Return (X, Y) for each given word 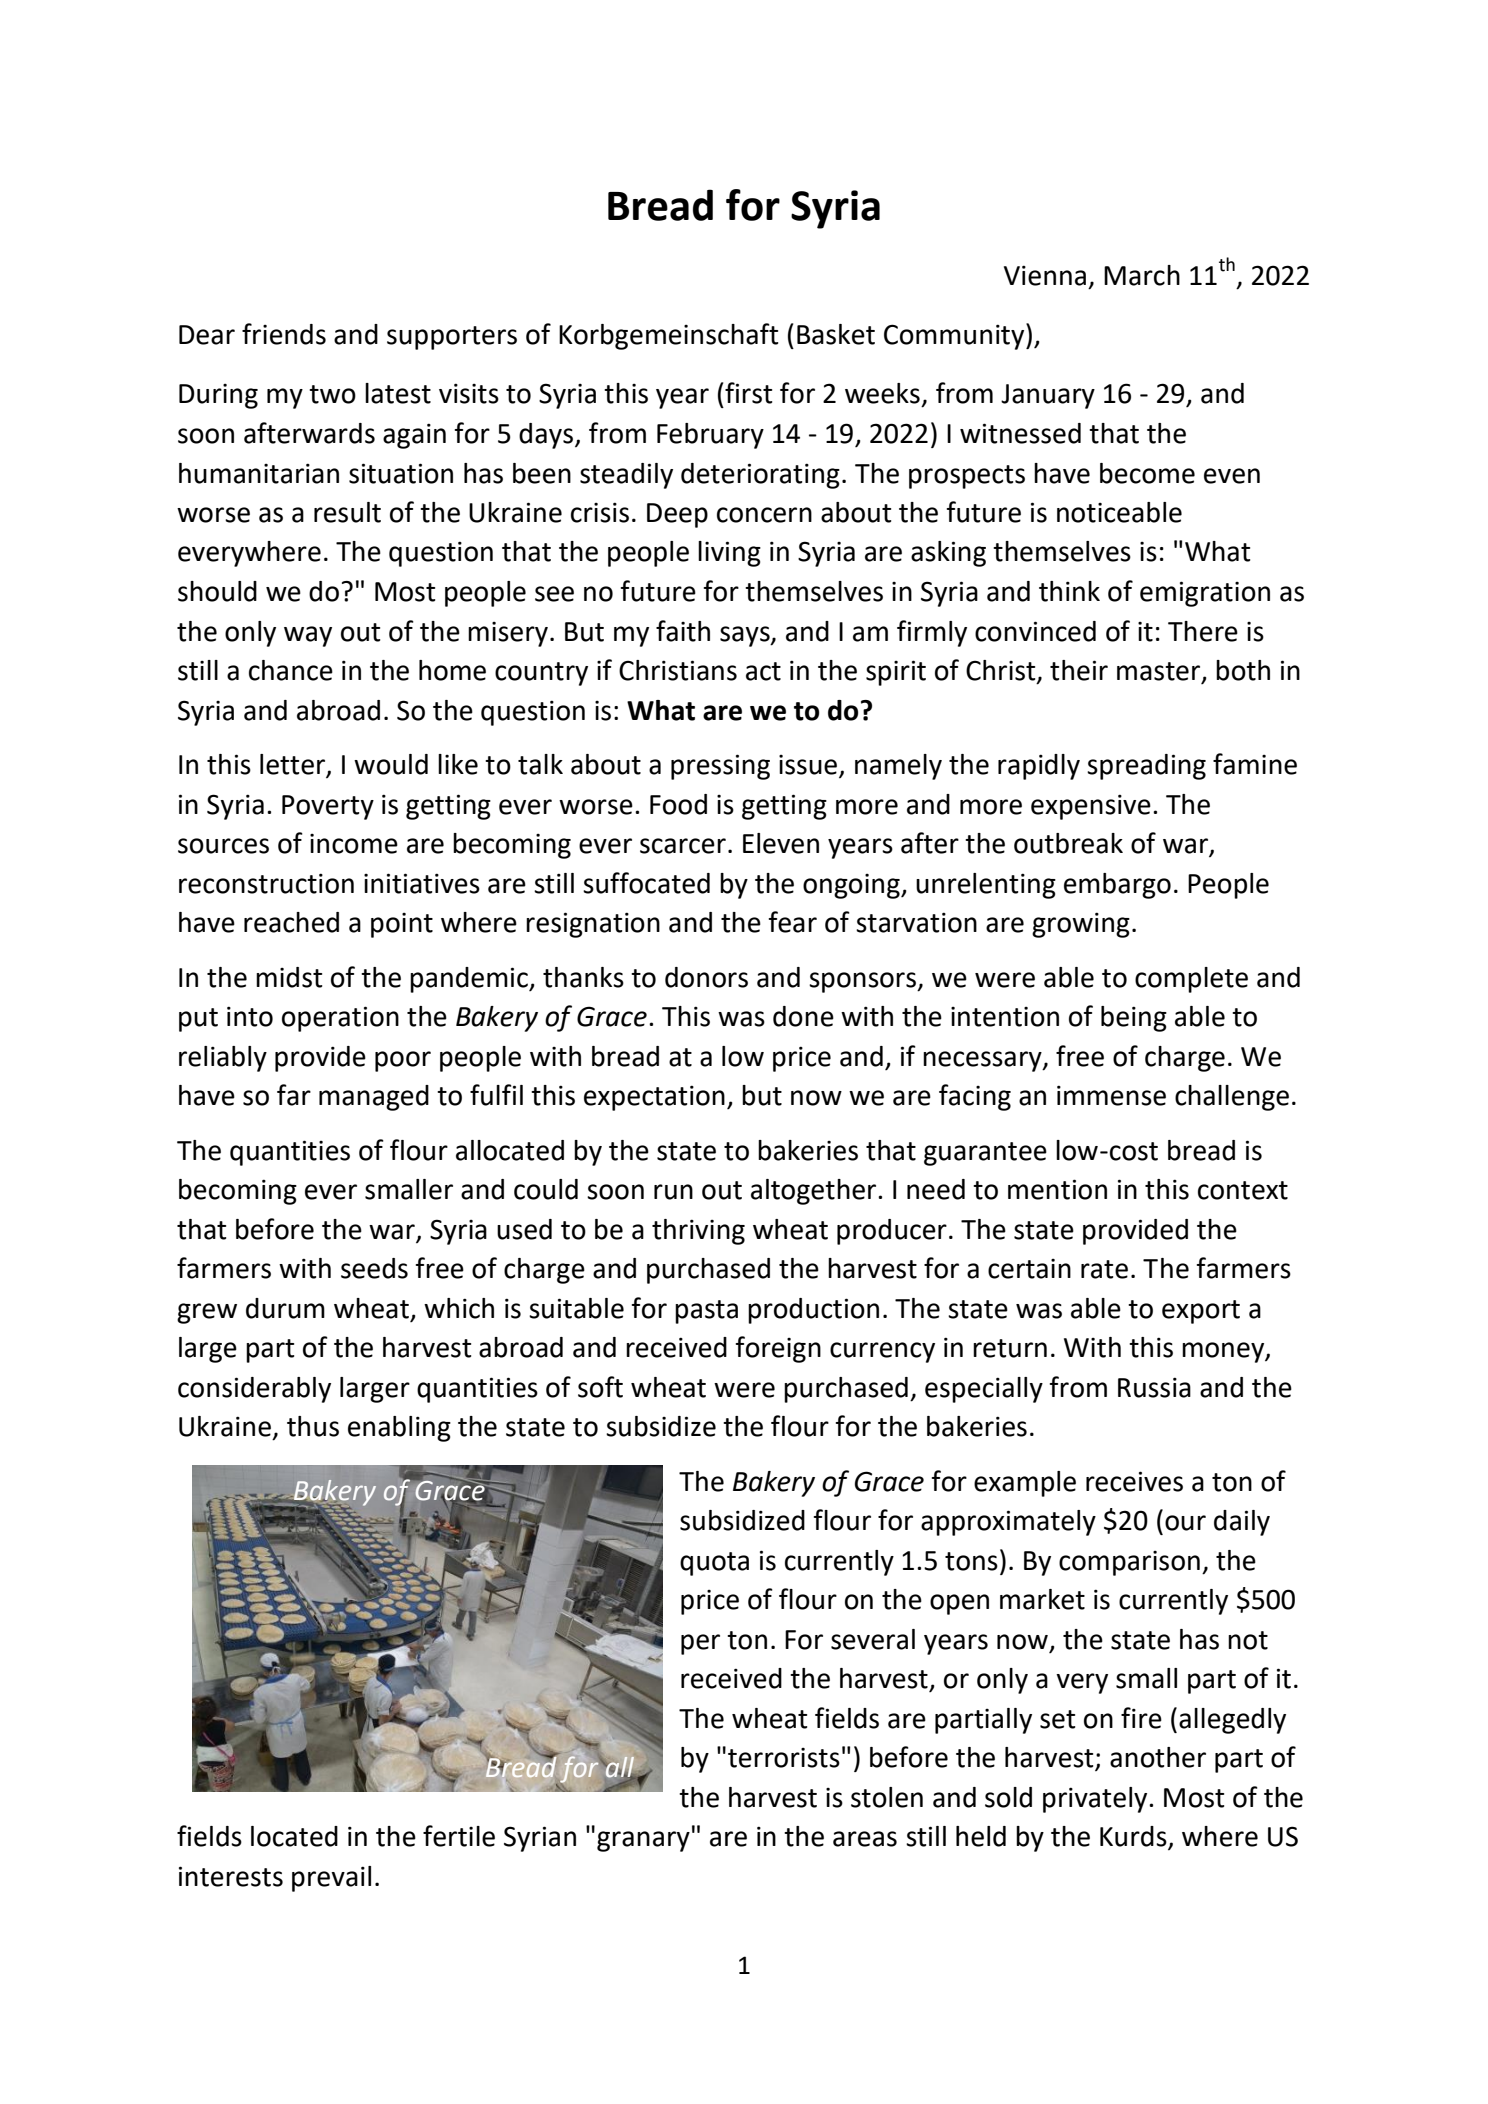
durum (285, 1308)
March (1142, 275)
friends (284, 334)
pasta (706, 1312)
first (748, 393)
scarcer (683, 846)
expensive (1091, 807)
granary (643, 1841)
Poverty (328, 807)
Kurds (1134, 1837)
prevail (331, 1879)
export (1201, 1312)
